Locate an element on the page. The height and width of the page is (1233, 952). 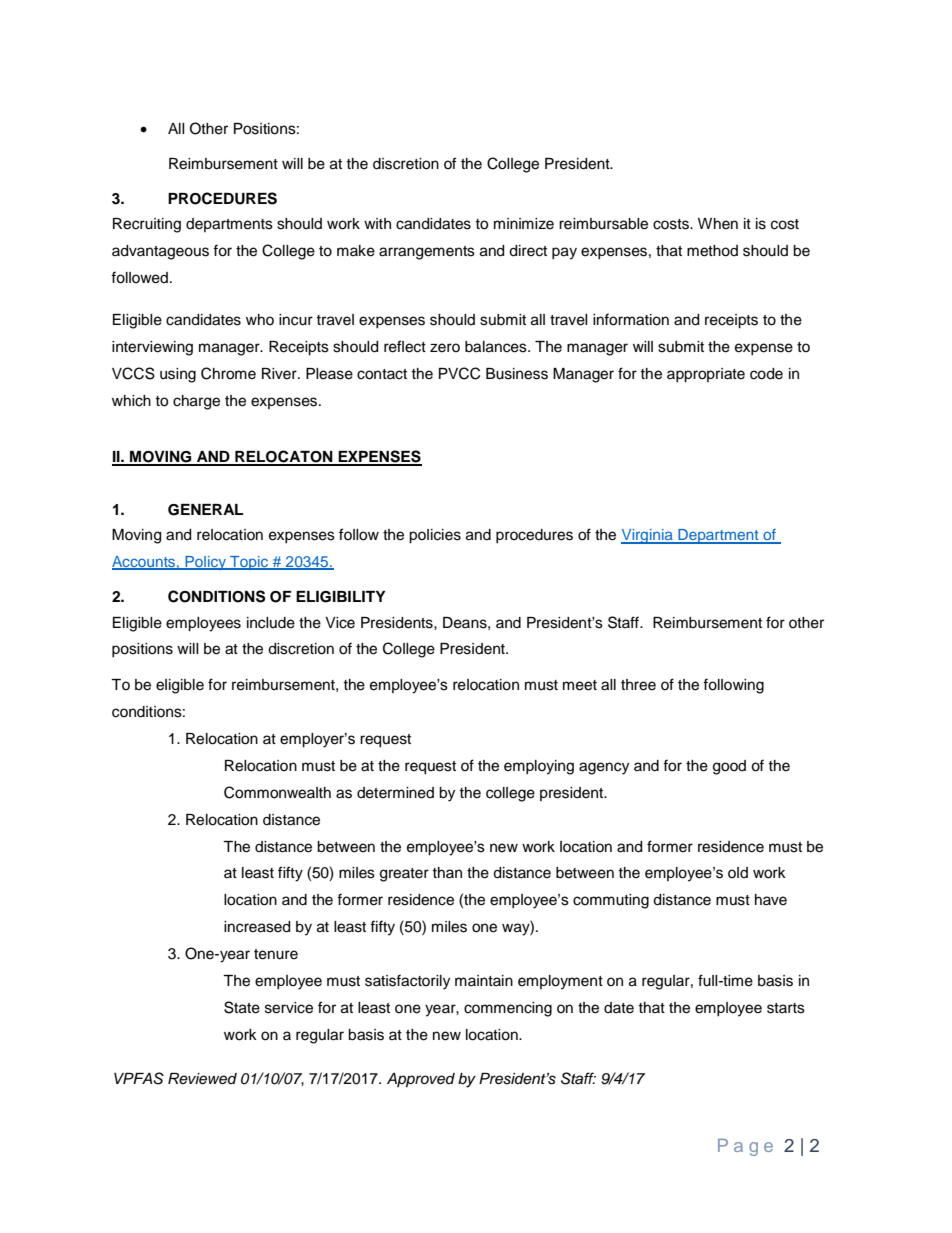
Policy is located at coordinates (205, 563).
